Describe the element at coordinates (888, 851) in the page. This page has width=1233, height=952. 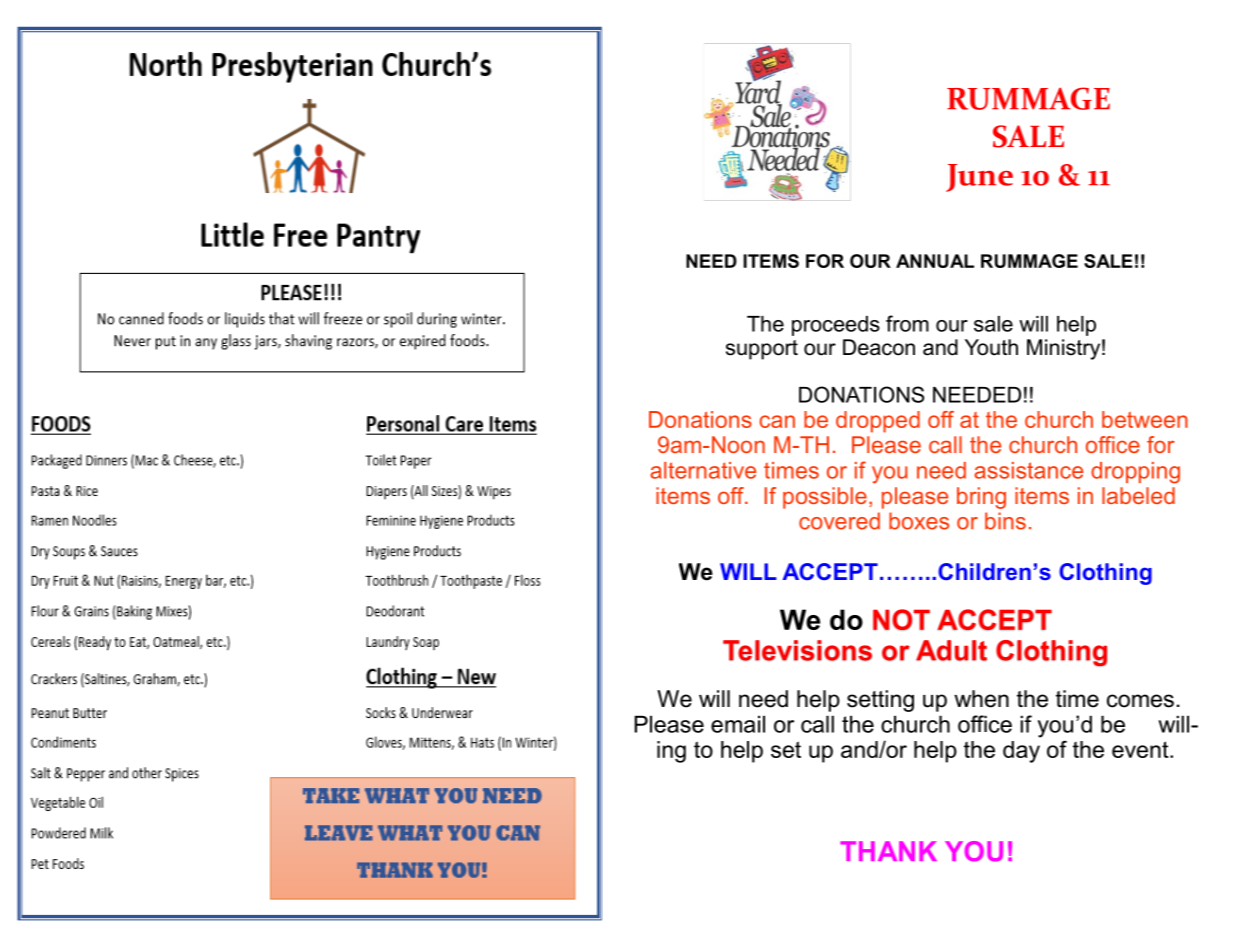
I see `THANK` at that location.
